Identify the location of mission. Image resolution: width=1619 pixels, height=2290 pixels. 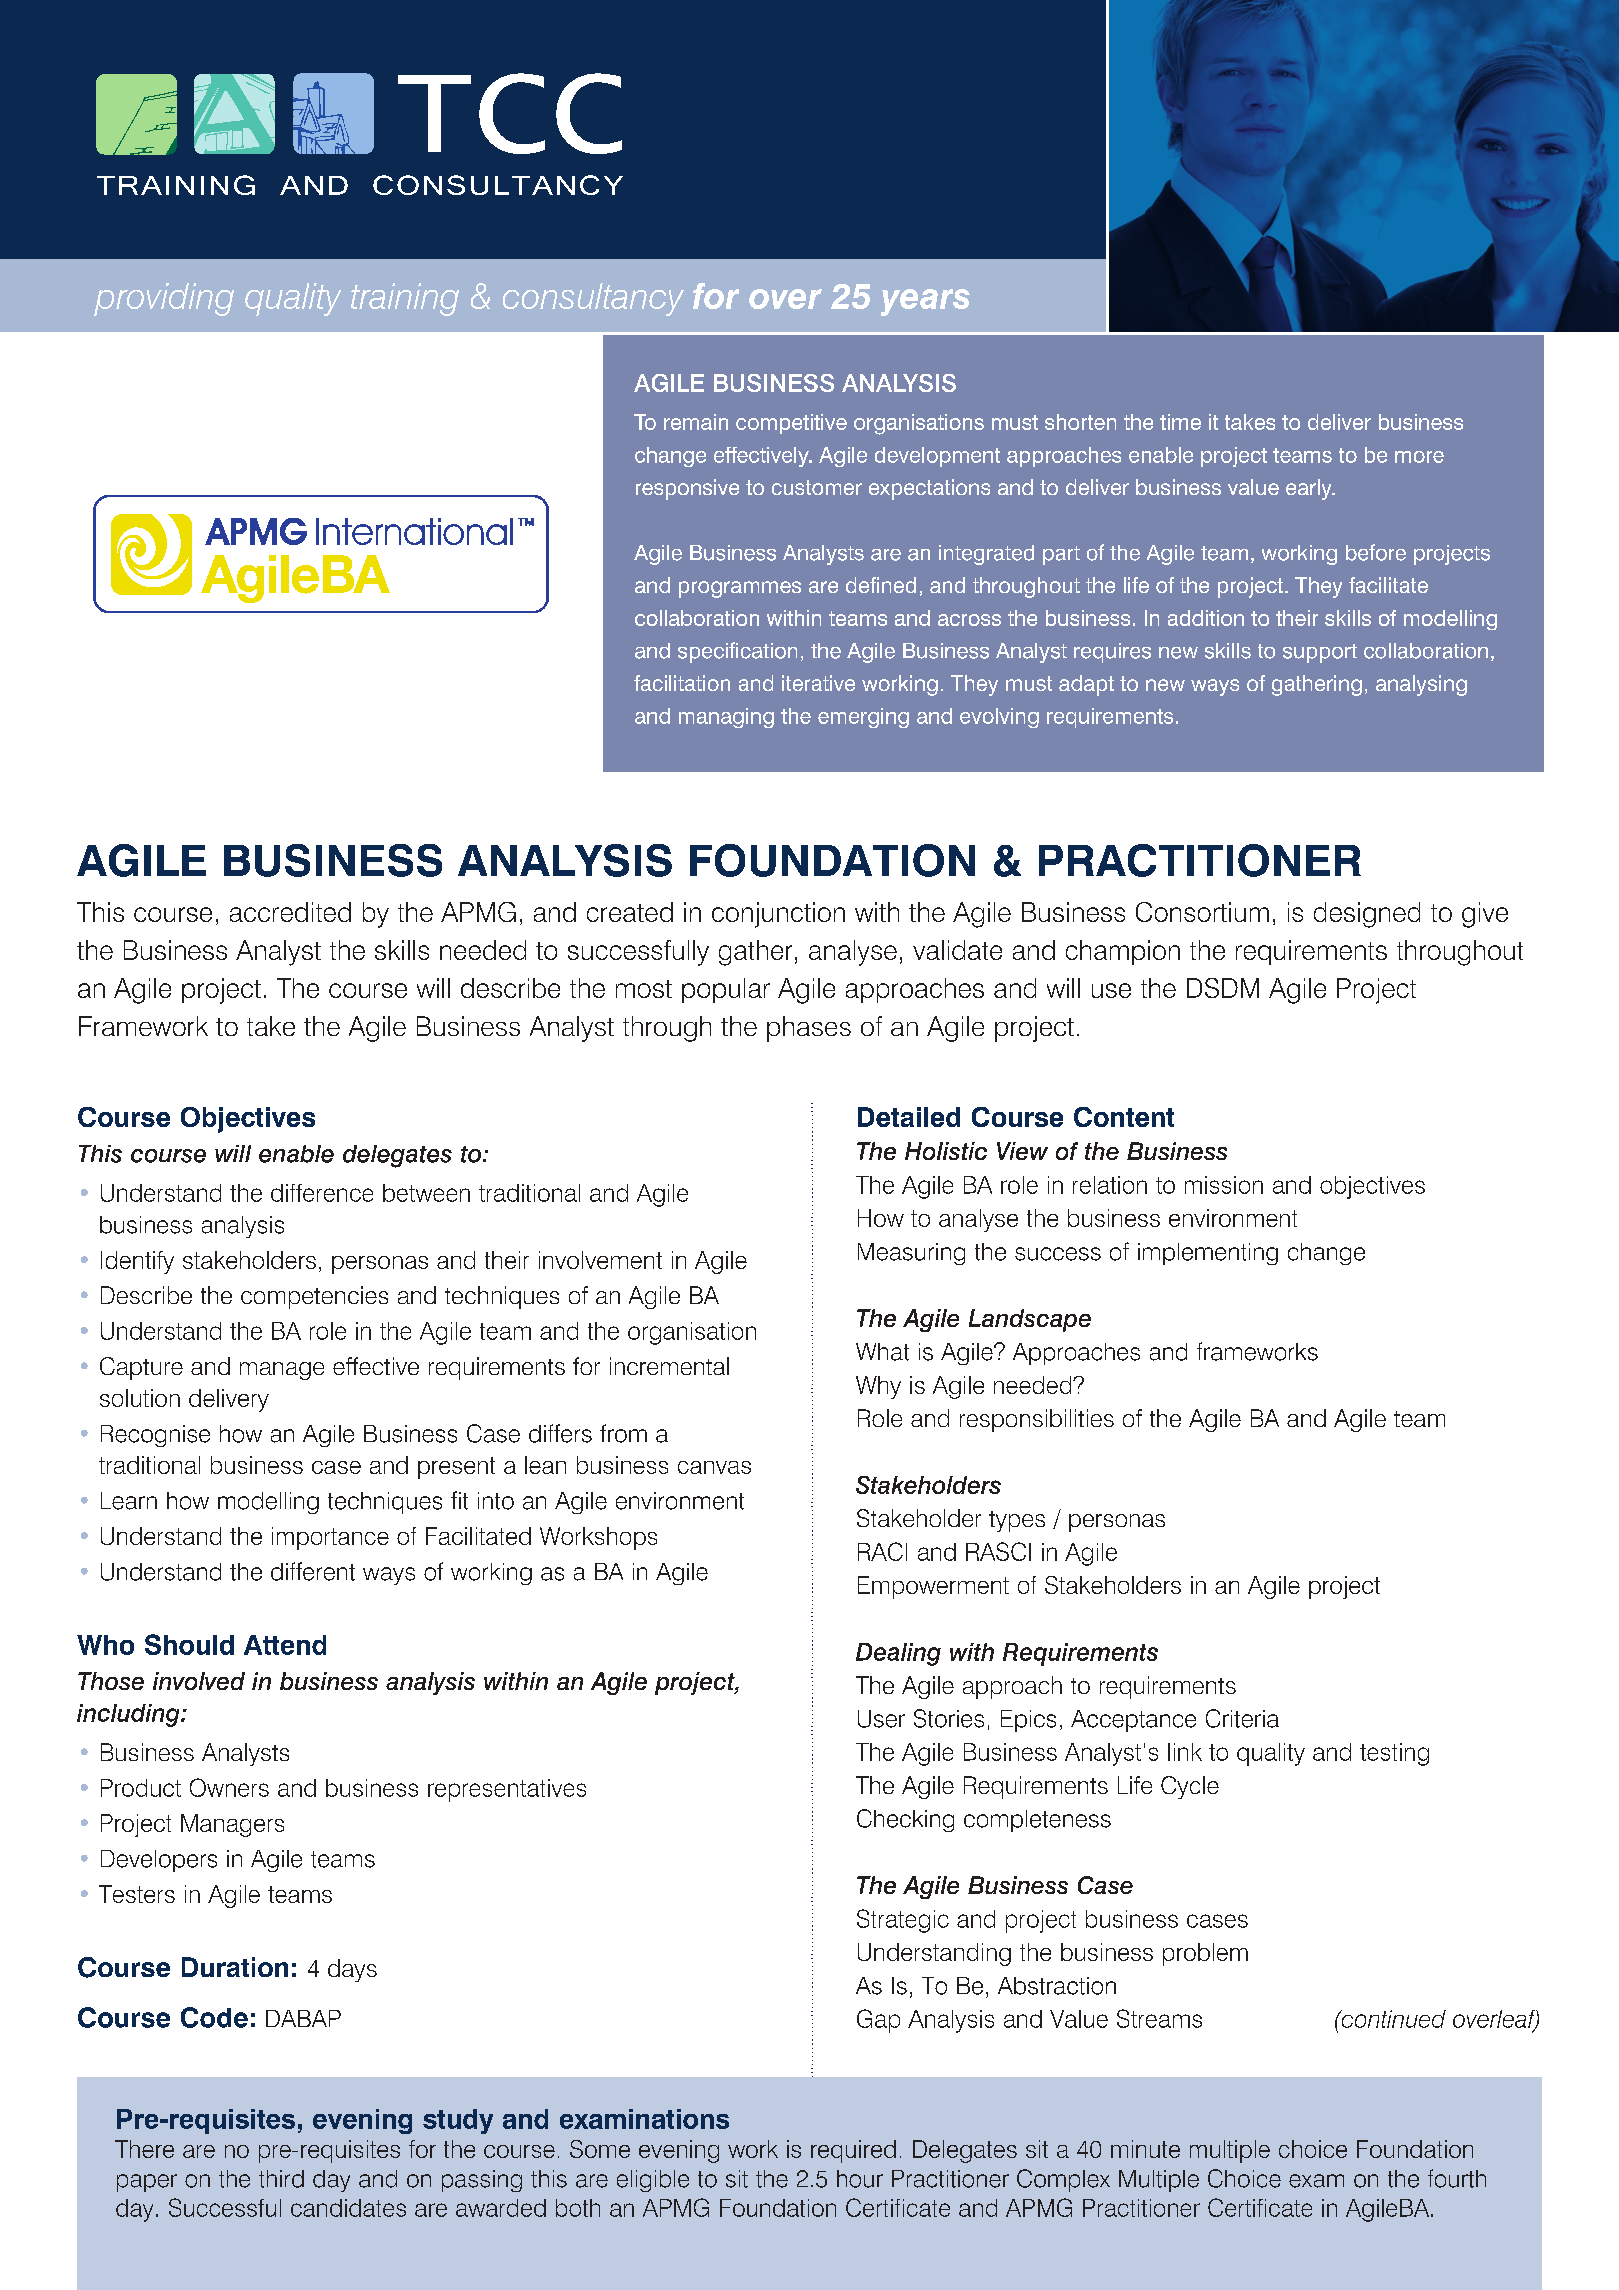
(1224, 1185).
